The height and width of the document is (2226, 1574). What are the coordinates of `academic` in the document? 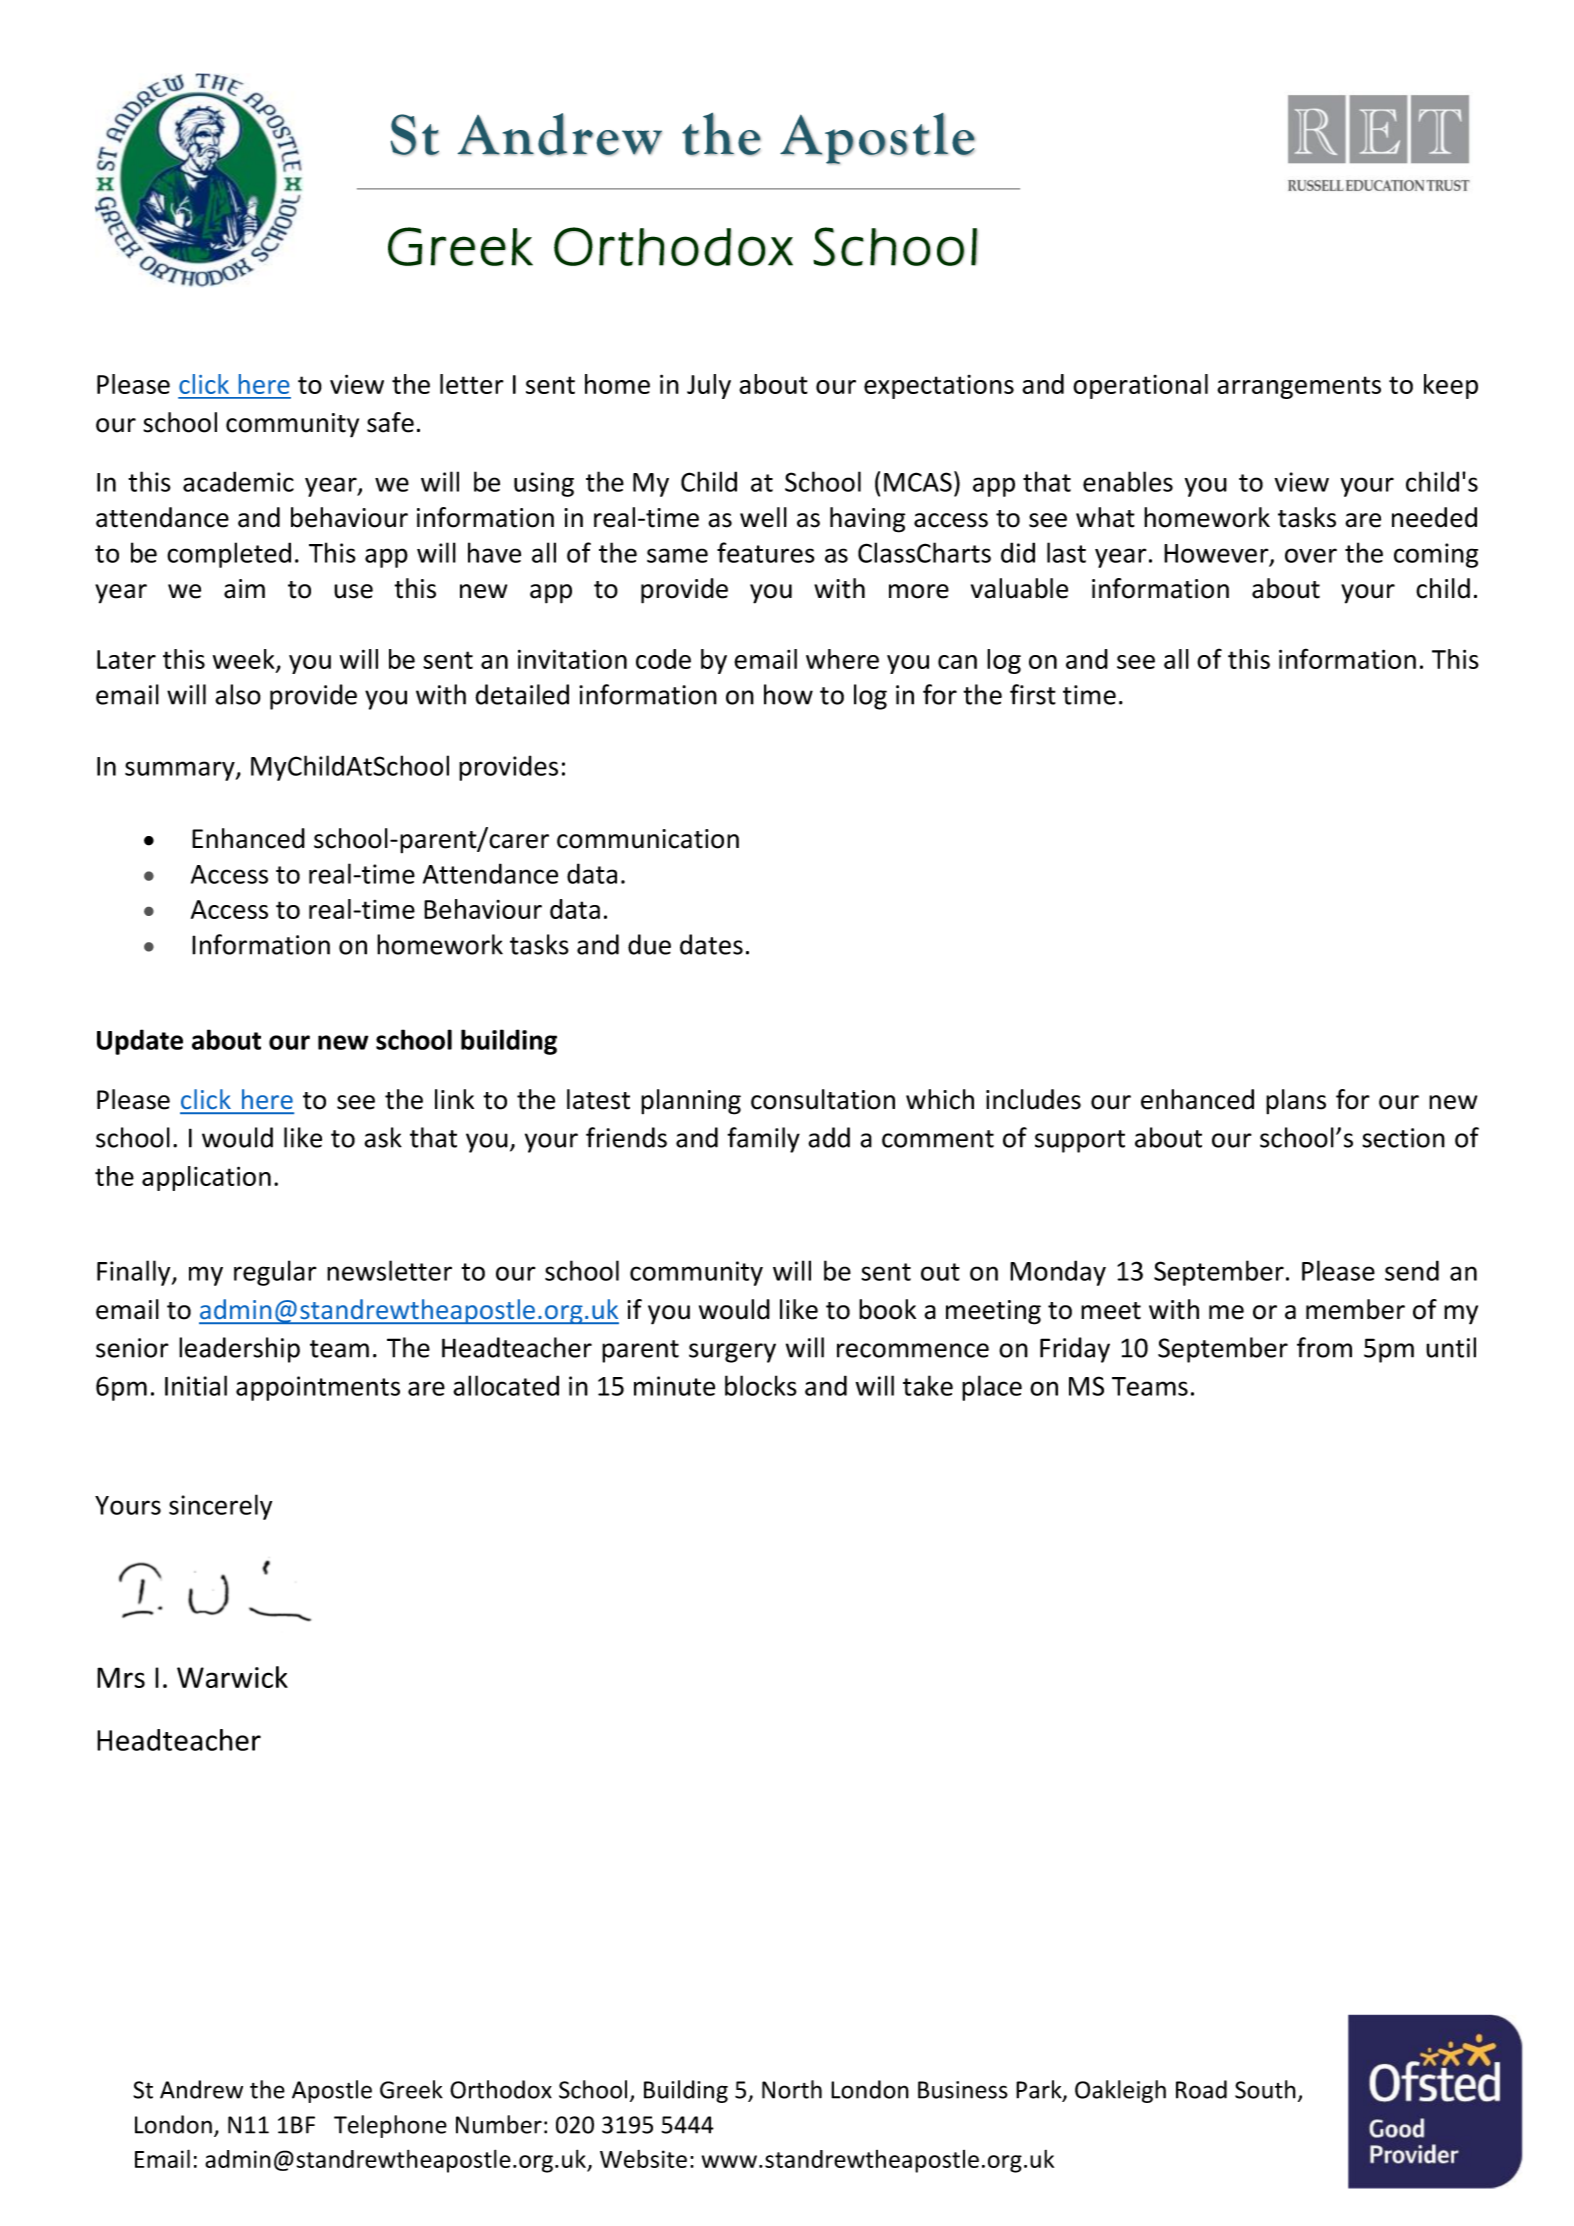 It's located at (238, 481).
